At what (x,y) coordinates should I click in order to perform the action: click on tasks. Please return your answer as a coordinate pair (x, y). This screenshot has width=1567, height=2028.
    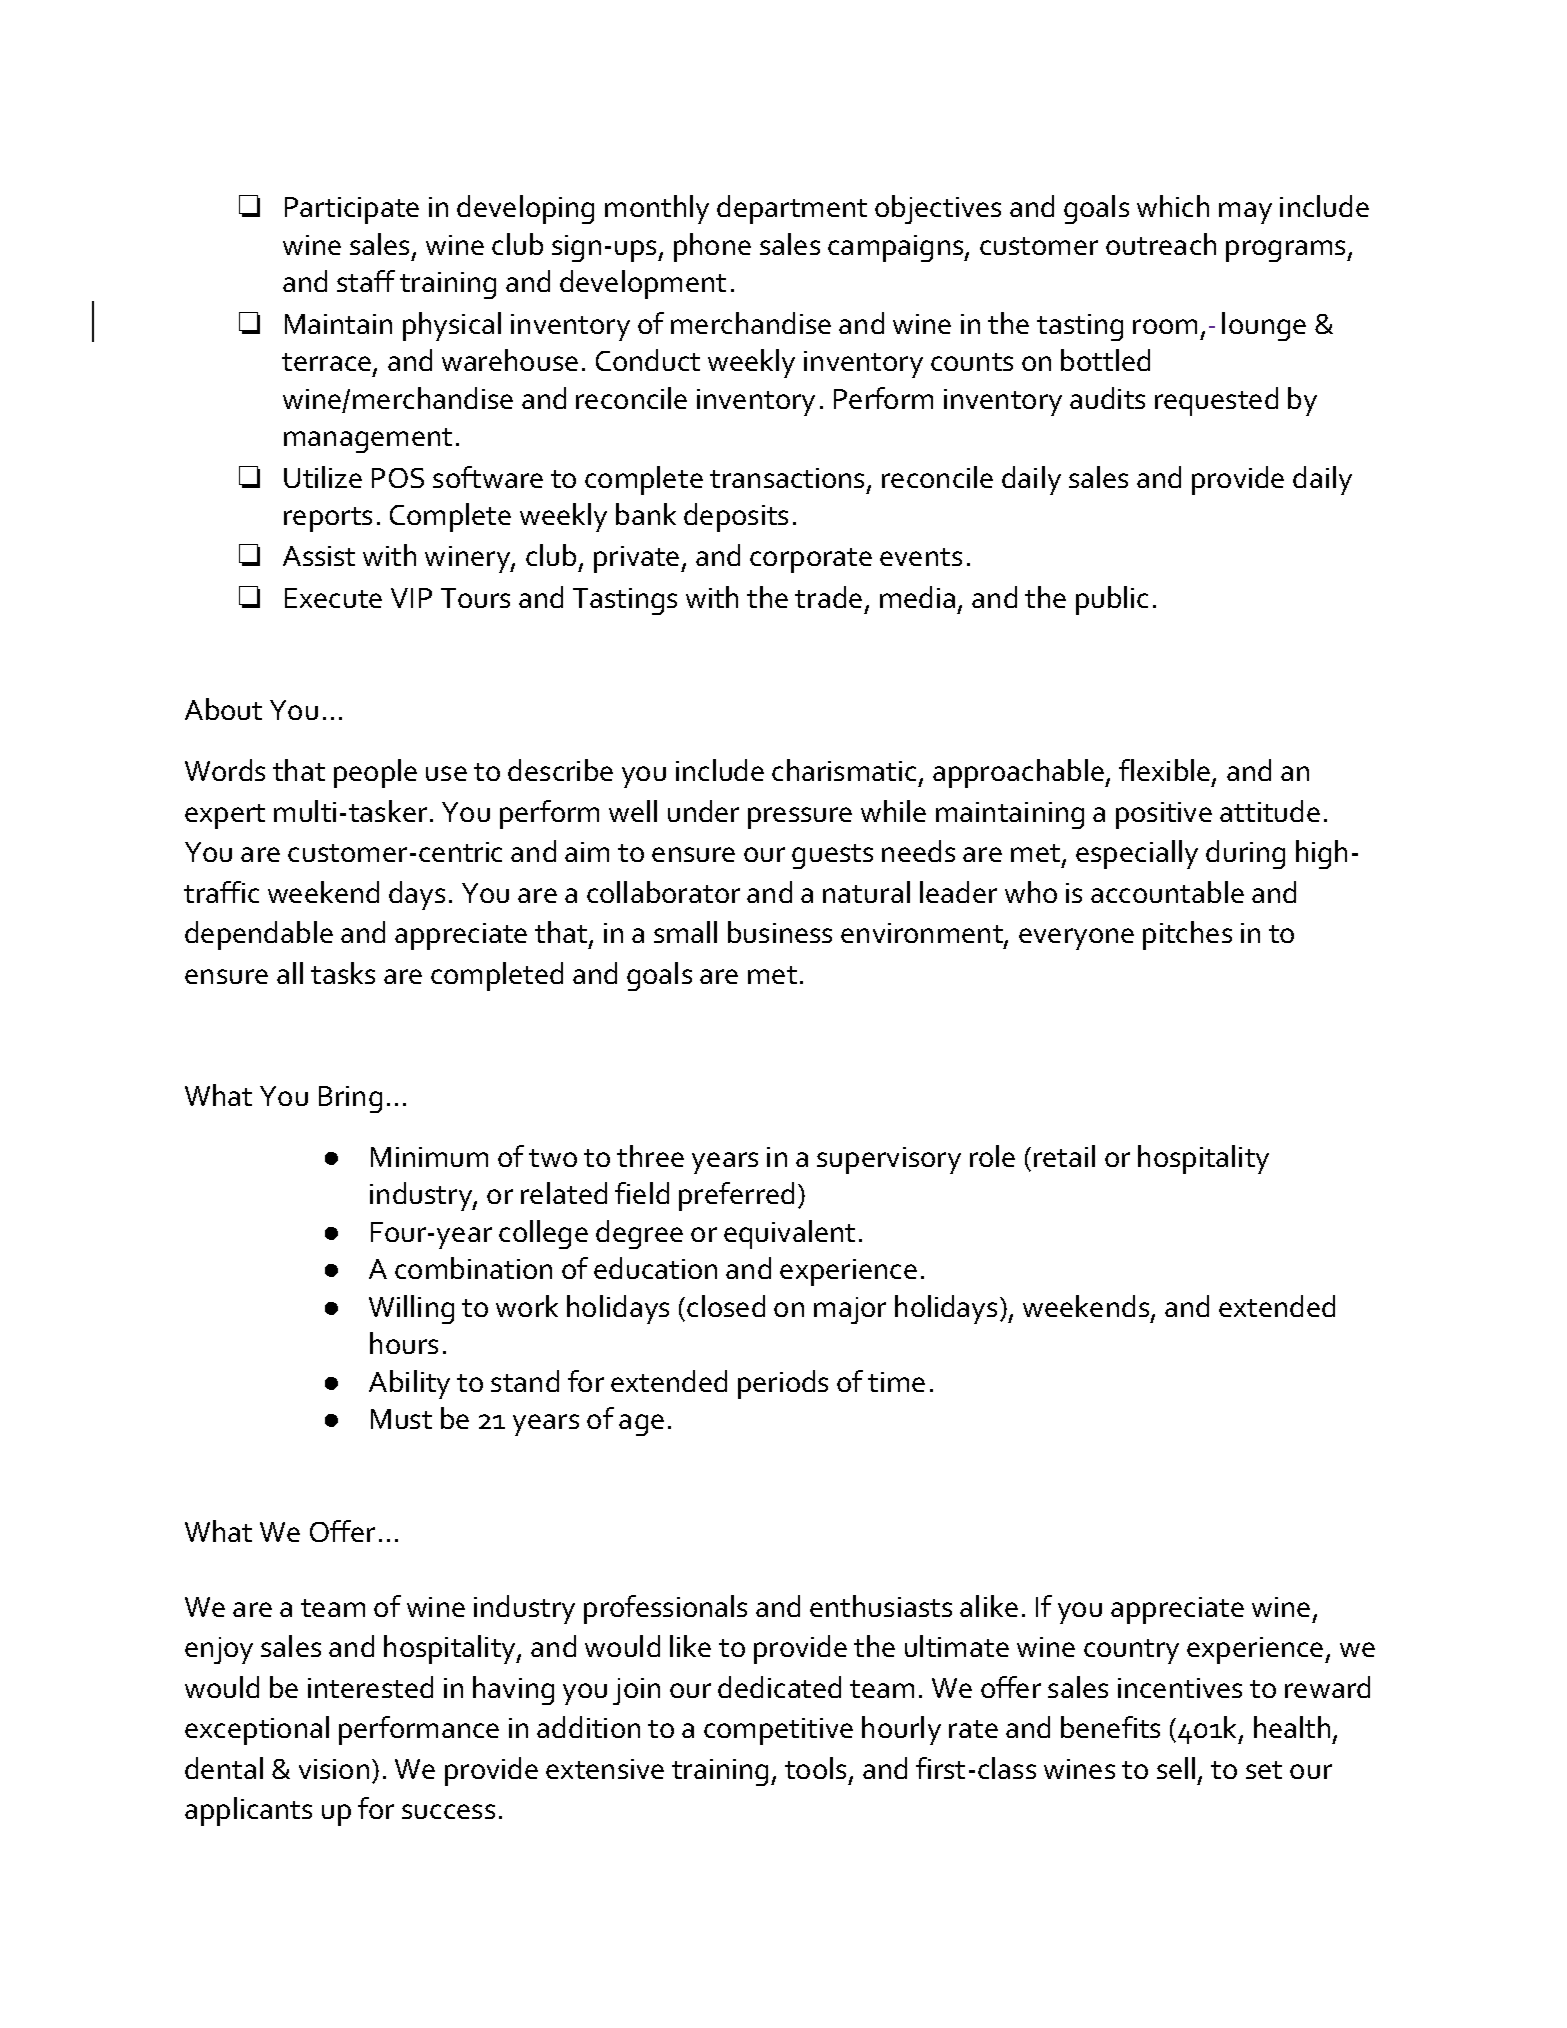
    Looking at the image, I should click on (343, 973).
